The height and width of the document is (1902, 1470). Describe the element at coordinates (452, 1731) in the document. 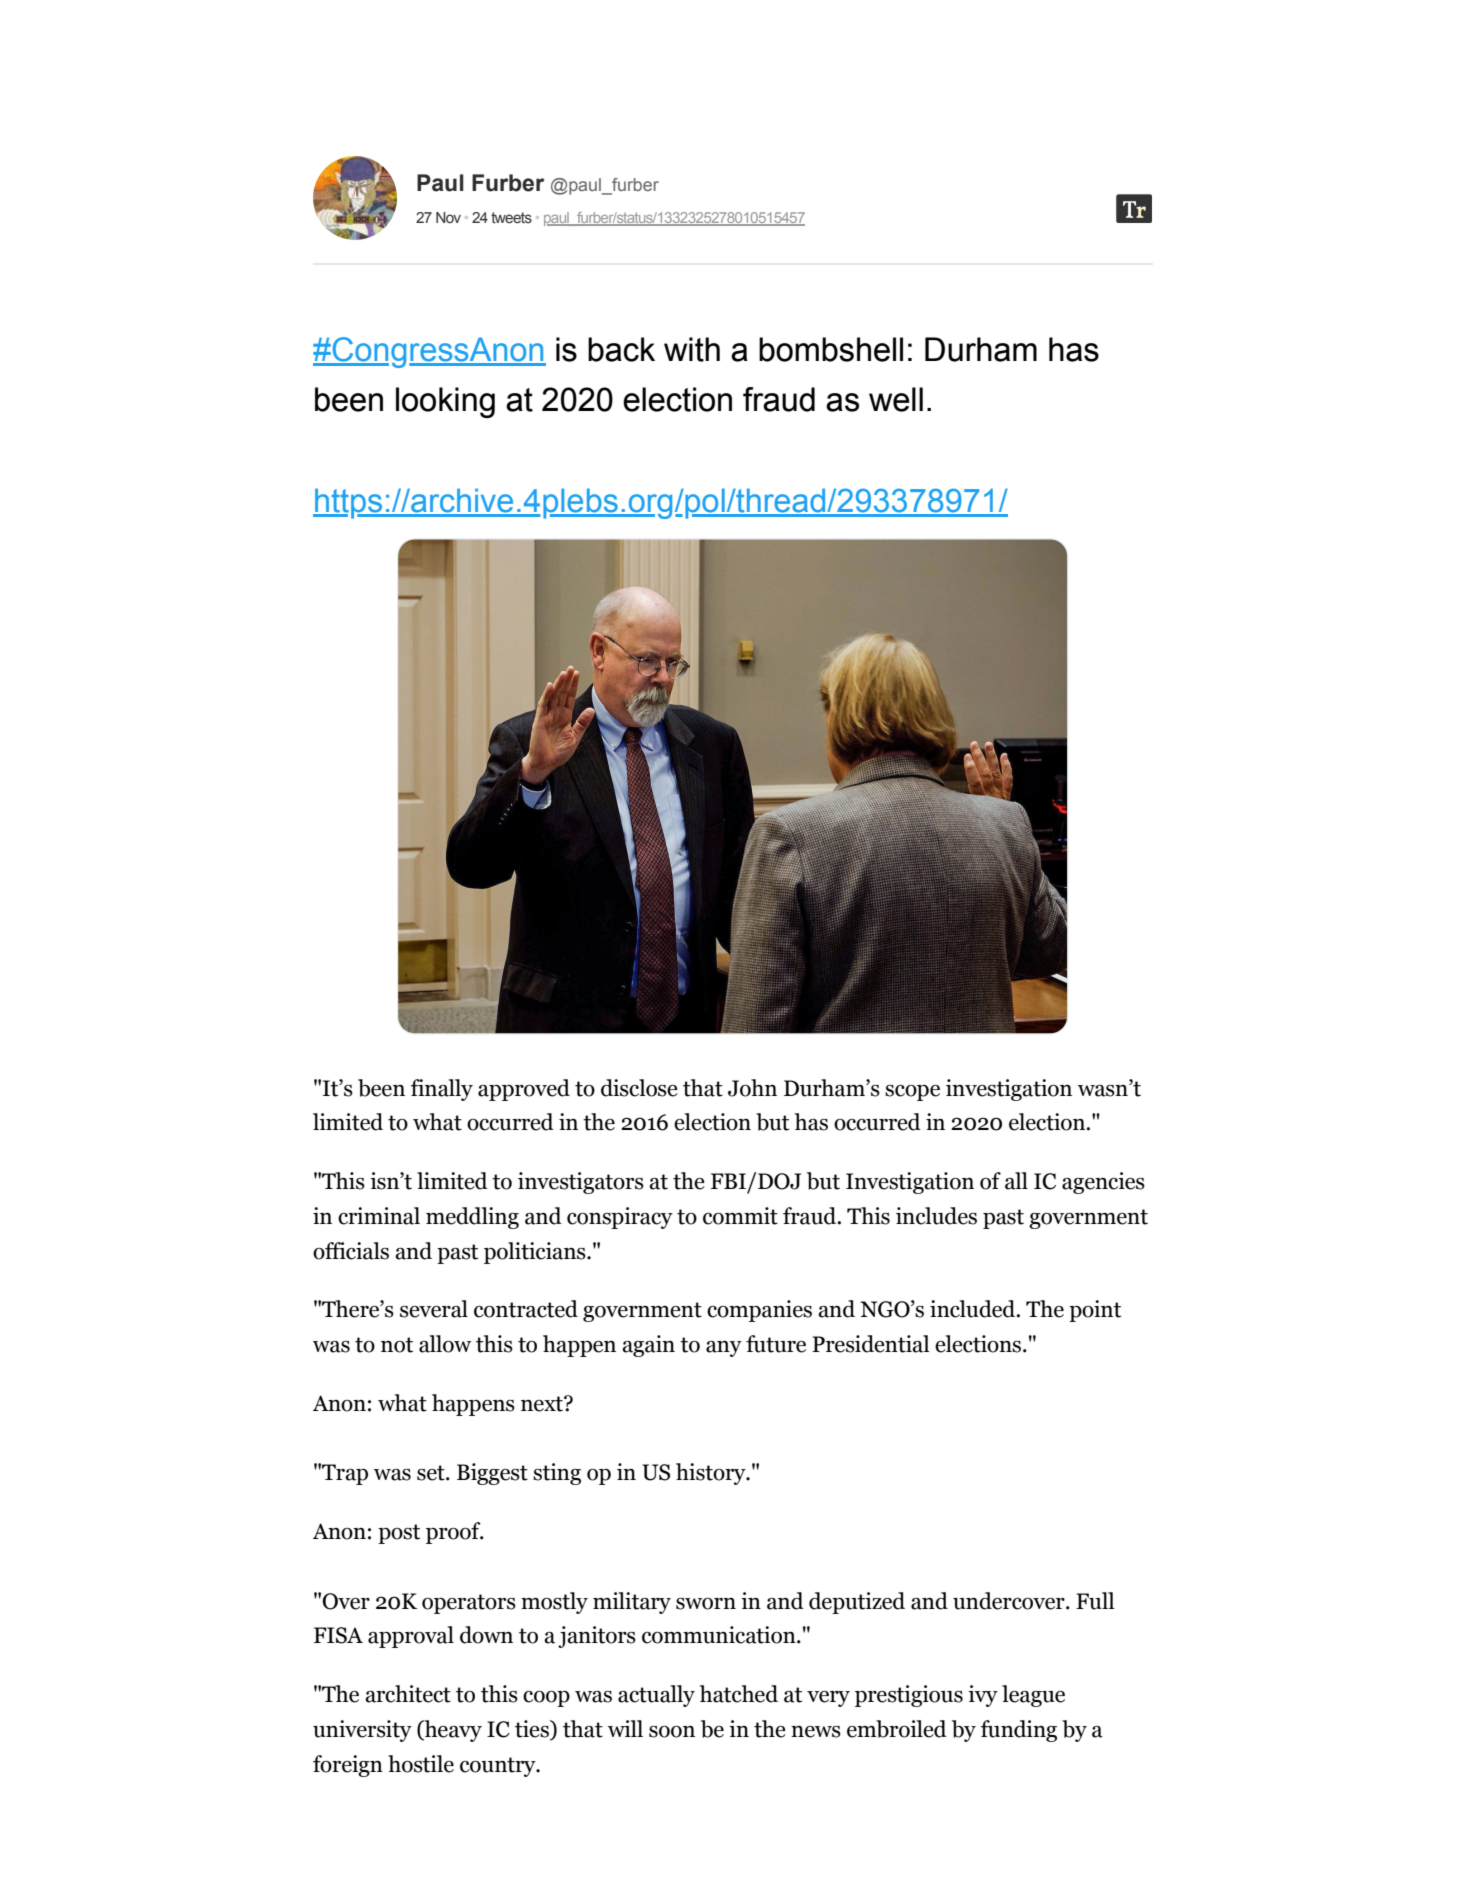

I see `heavy` at that location.
